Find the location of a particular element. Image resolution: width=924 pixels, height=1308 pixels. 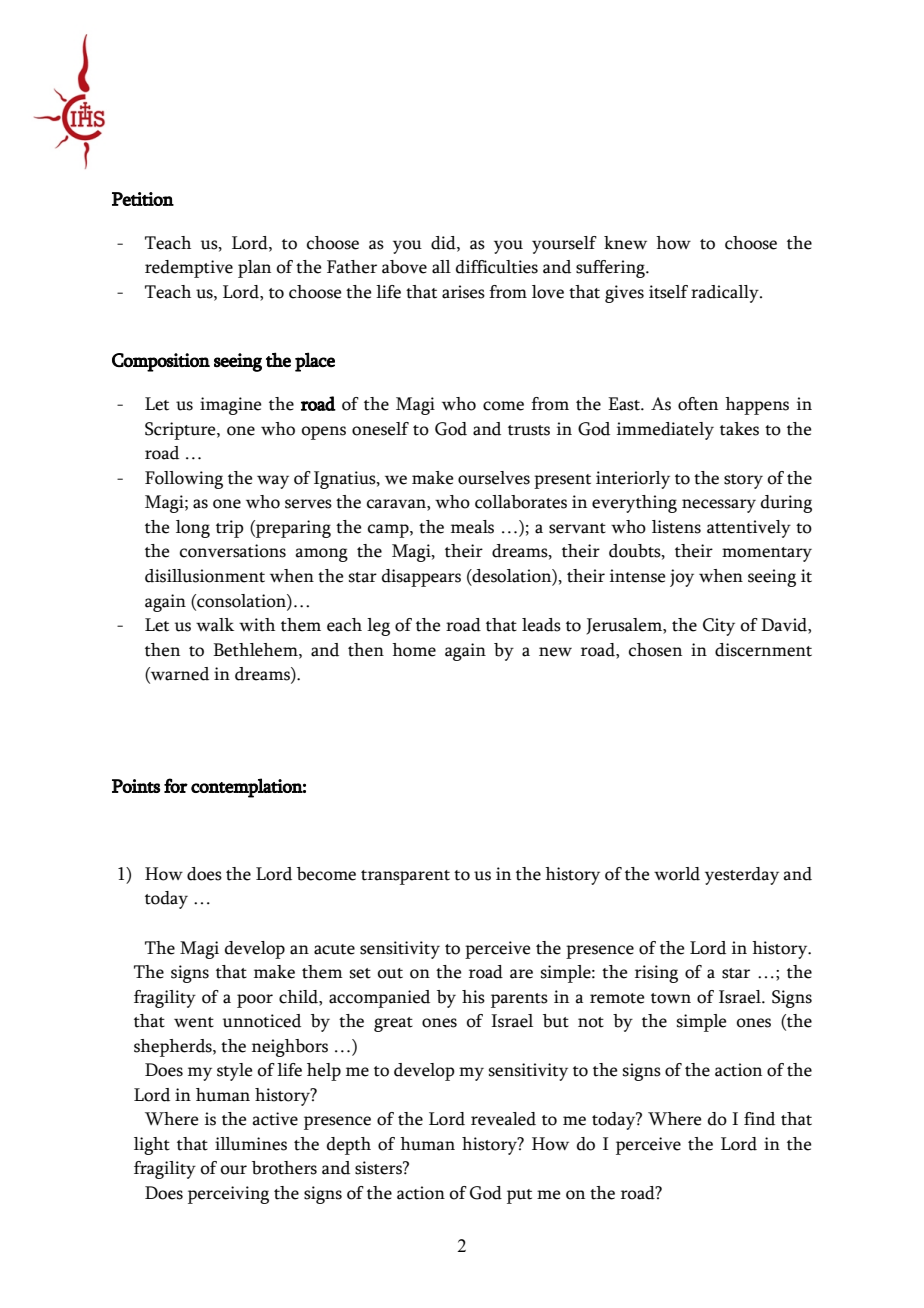

transparent is located at coordinates (405, 877).
